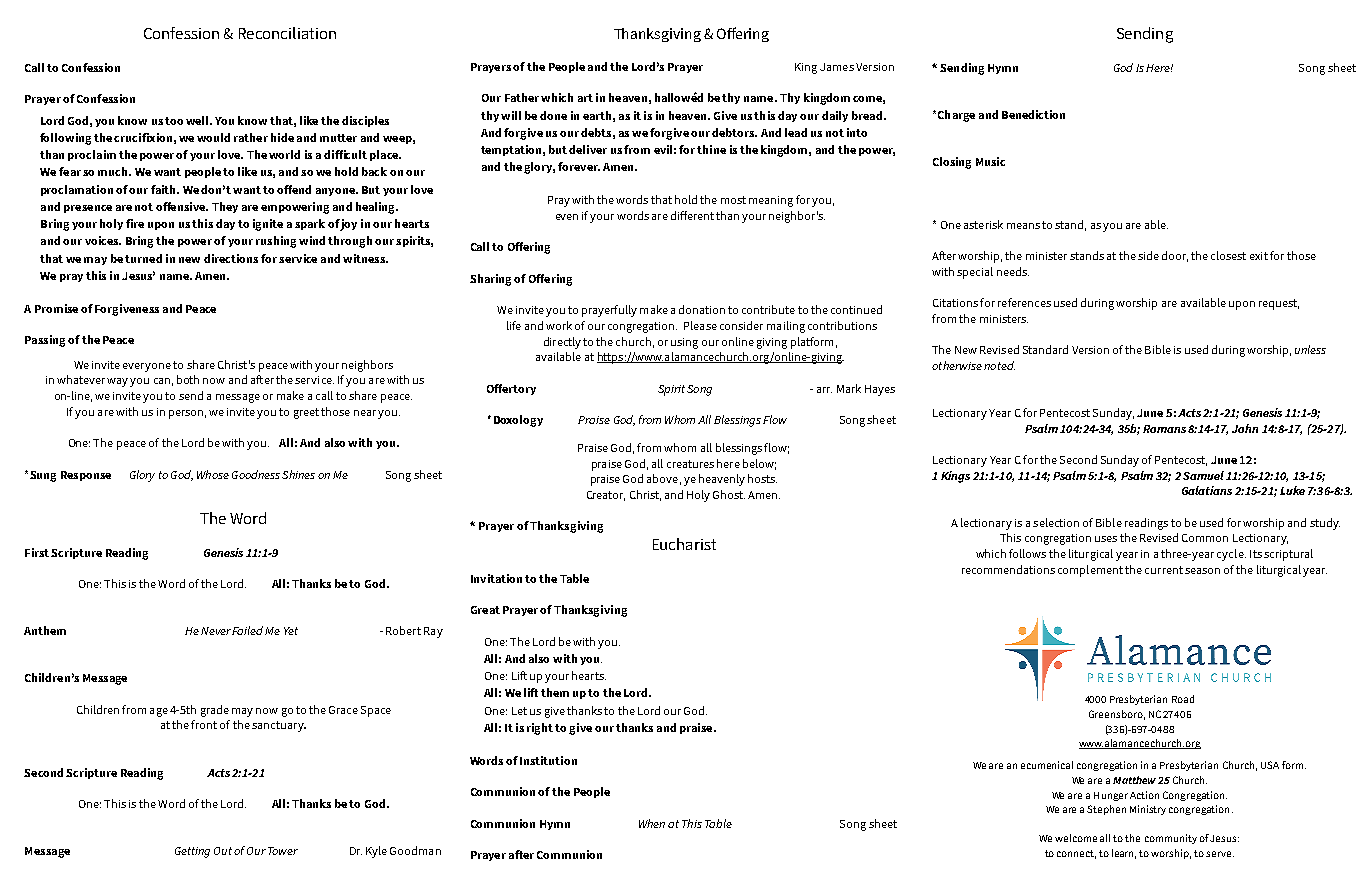  I want to click on Promise, so click(56, 308).
